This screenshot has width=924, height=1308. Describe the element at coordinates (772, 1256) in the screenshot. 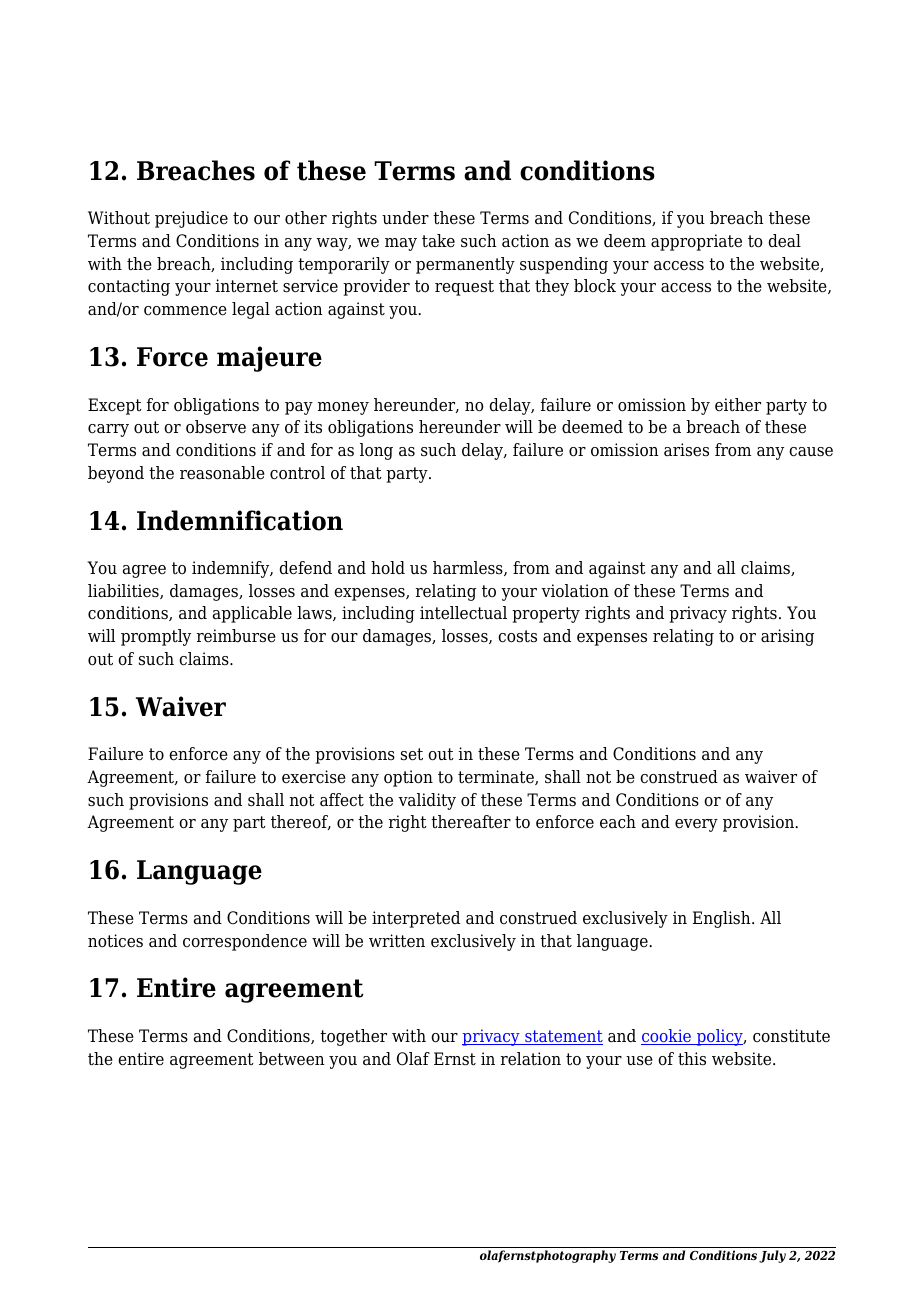

I see `July` at that location.
